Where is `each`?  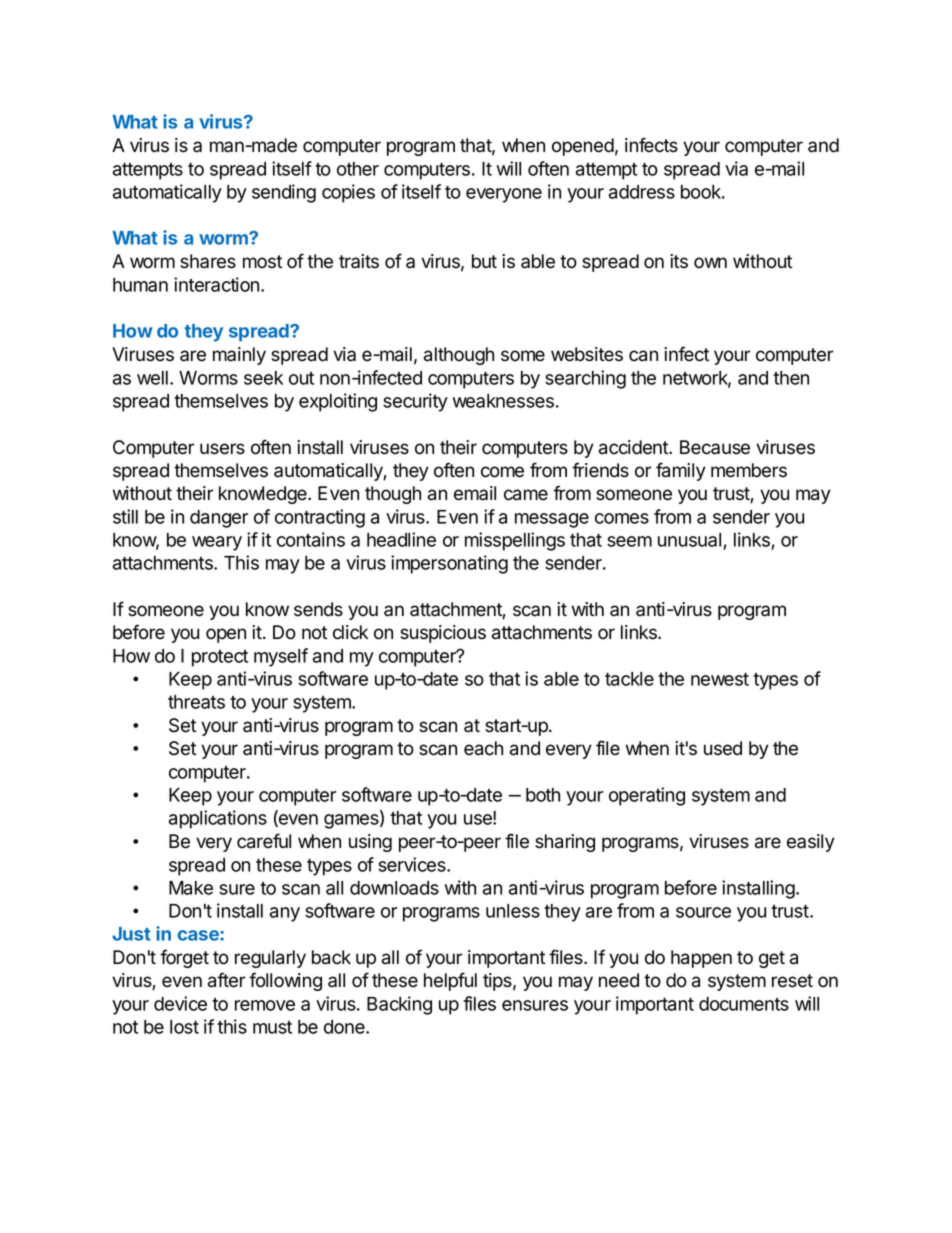
each is located at coordinates (483, 748).
